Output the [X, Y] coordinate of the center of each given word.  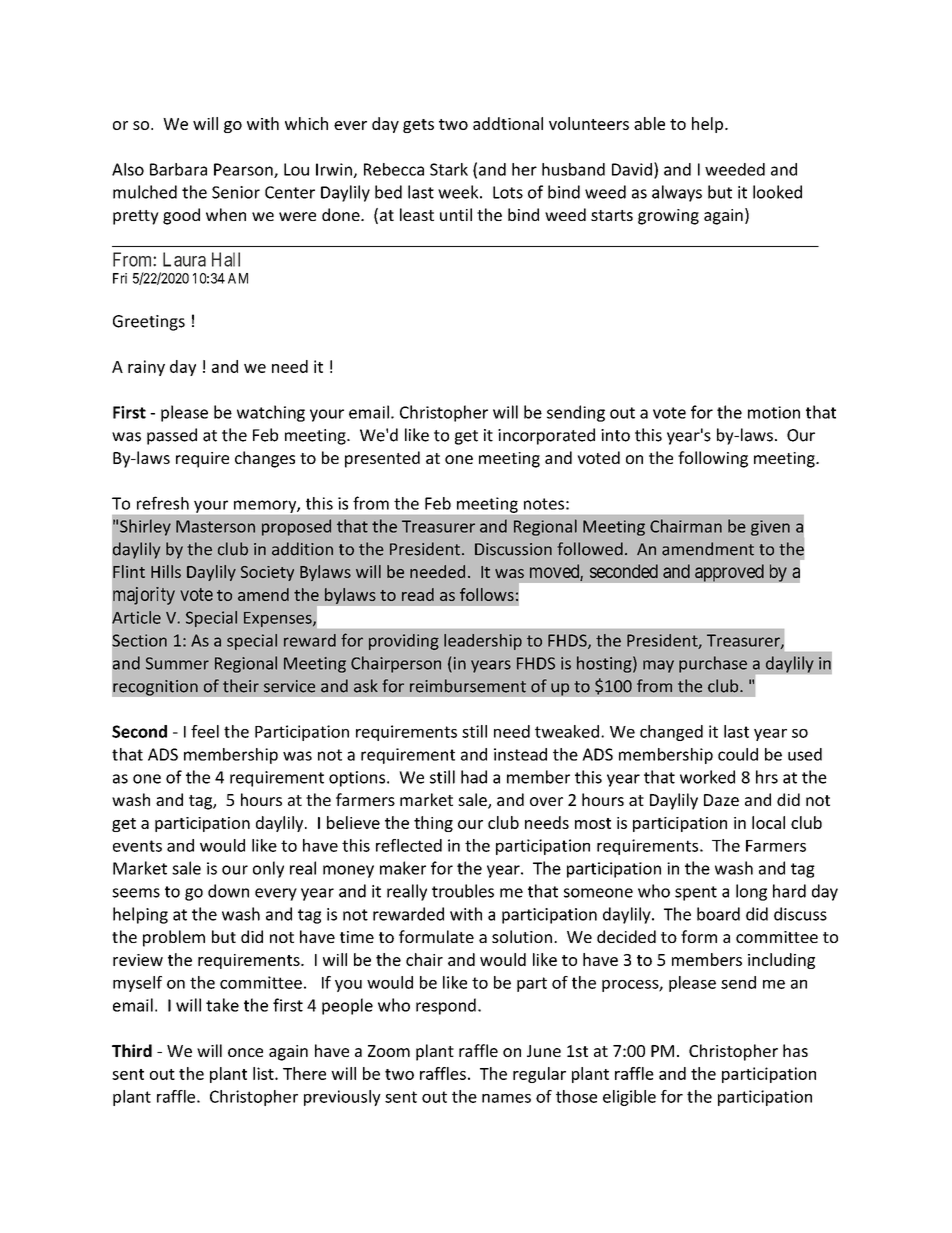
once [245, 1052]
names [506, 1098]
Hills [166, 571]
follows [487, 594]
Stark [449, 169]
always [677, 193]
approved [729, 573]
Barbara [178, 169]
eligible [629, 1098]
